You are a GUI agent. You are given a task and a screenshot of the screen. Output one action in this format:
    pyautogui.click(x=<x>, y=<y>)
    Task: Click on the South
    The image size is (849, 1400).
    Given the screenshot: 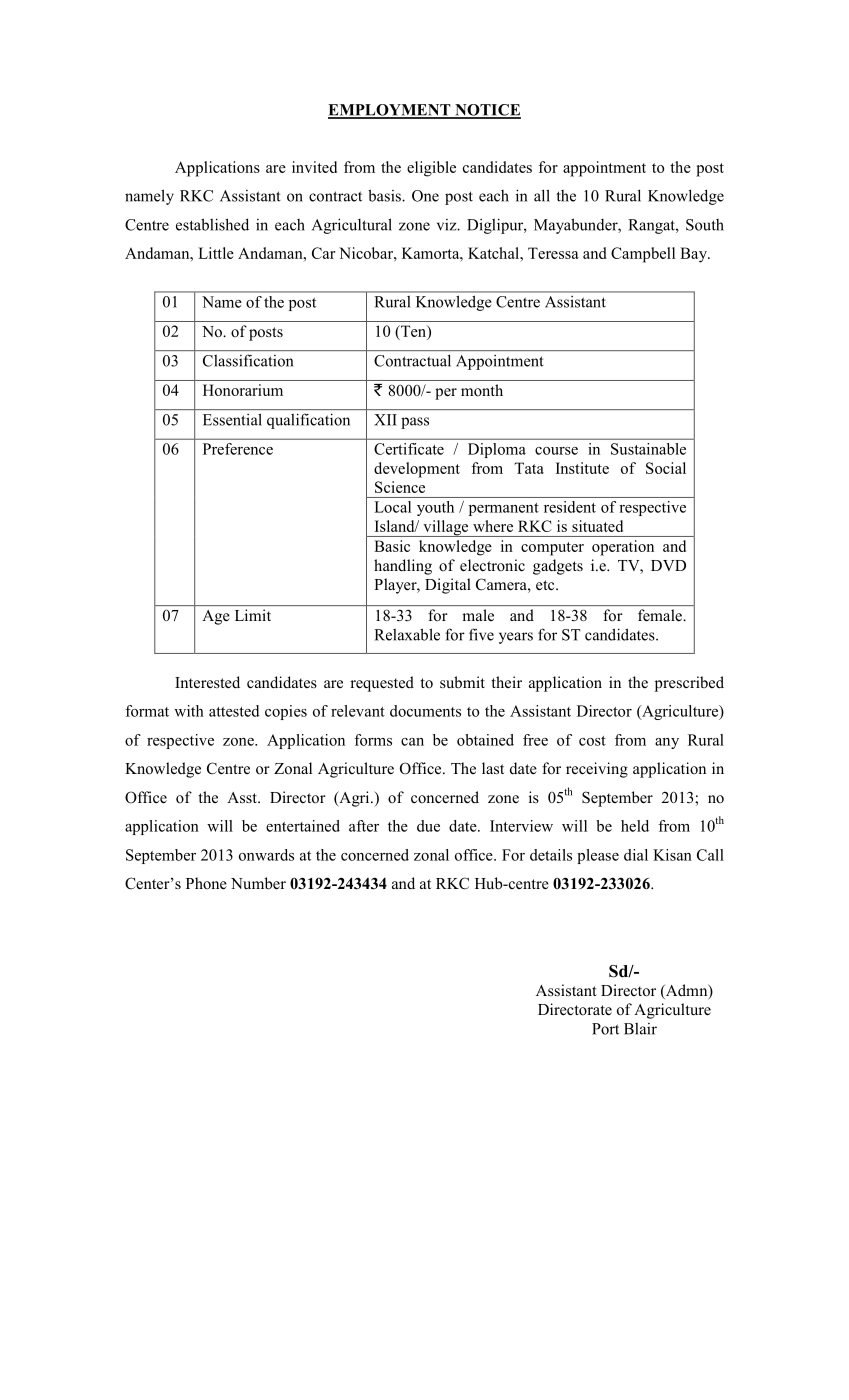 What is the action you would take?
    pyautogui.click(x=705, y=225)
